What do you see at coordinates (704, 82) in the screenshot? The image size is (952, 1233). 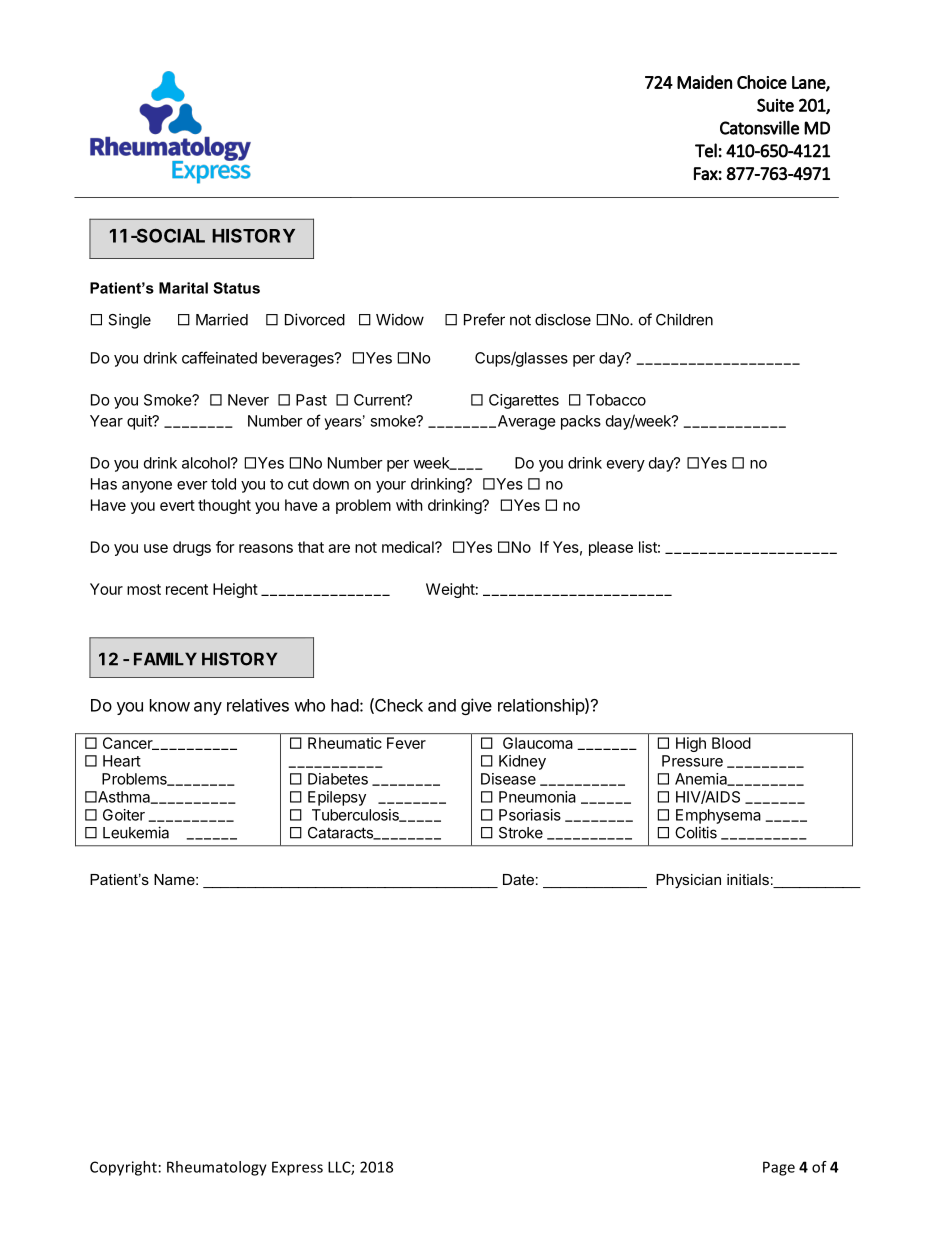 I see `Maiden` at bounding box center [704, 82].
